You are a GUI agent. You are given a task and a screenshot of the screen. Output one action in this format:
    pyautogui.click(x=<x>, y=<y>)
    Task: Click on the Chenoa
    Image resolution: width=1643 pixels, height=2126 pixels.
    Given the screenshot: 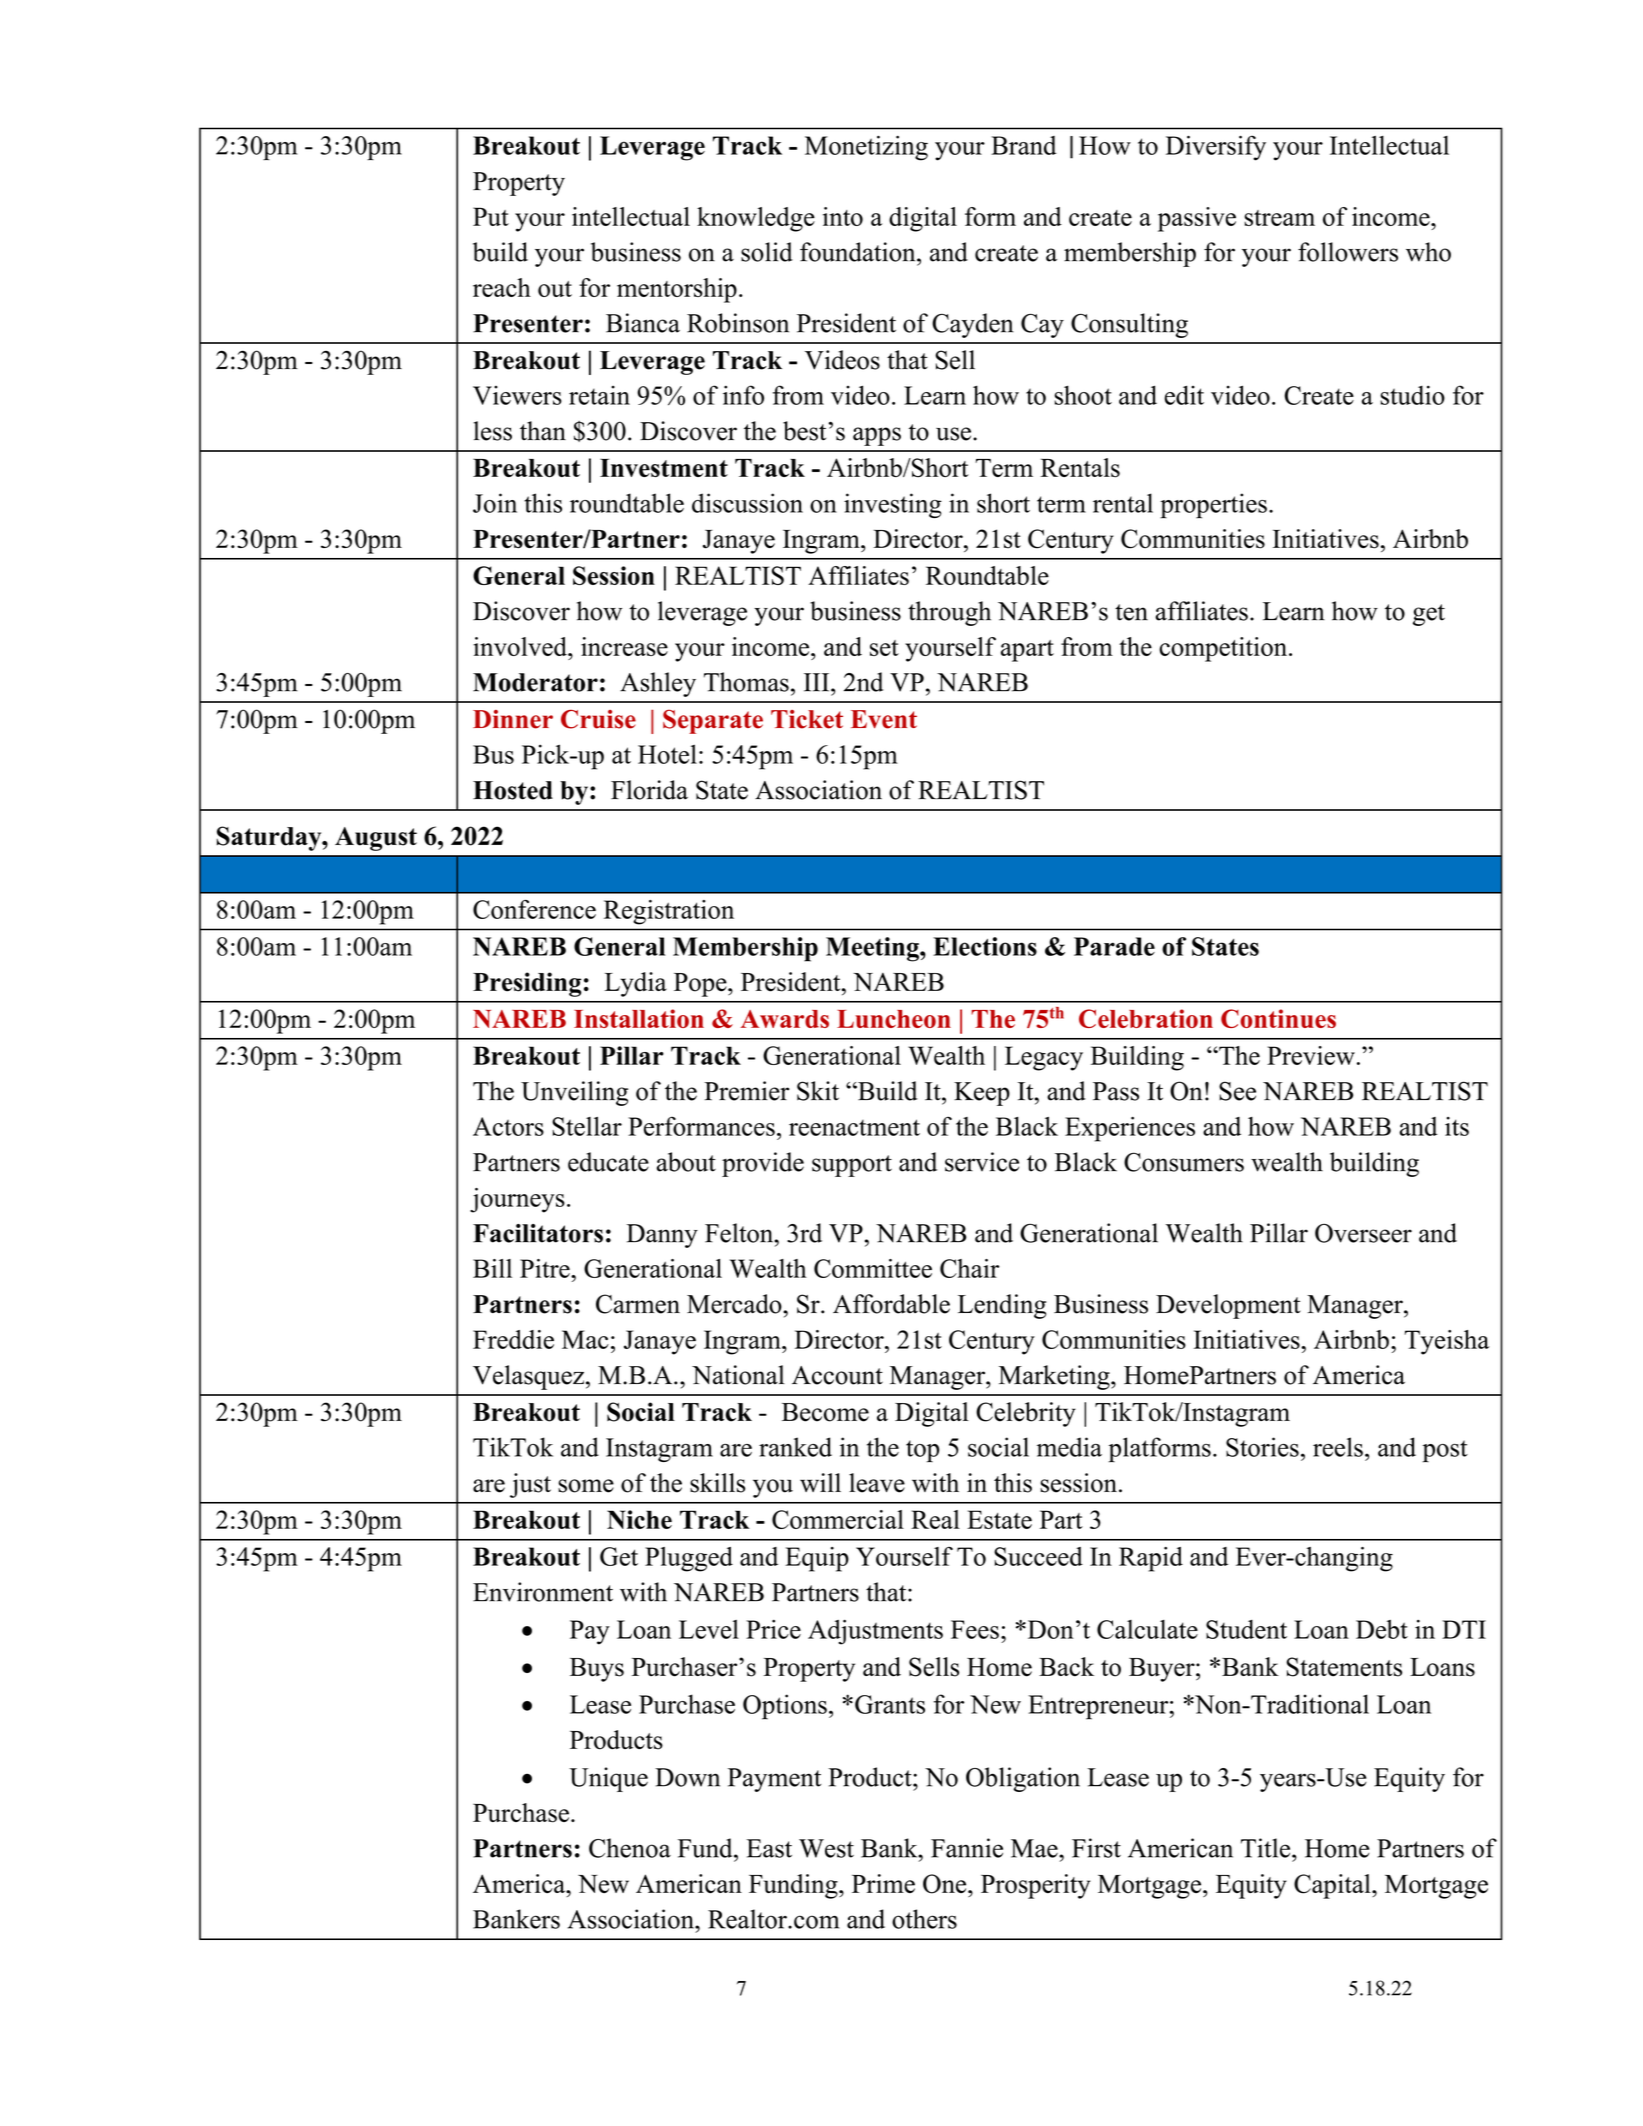 What is the action you would take?
    pyautogui.click(x=630, y=1848)
